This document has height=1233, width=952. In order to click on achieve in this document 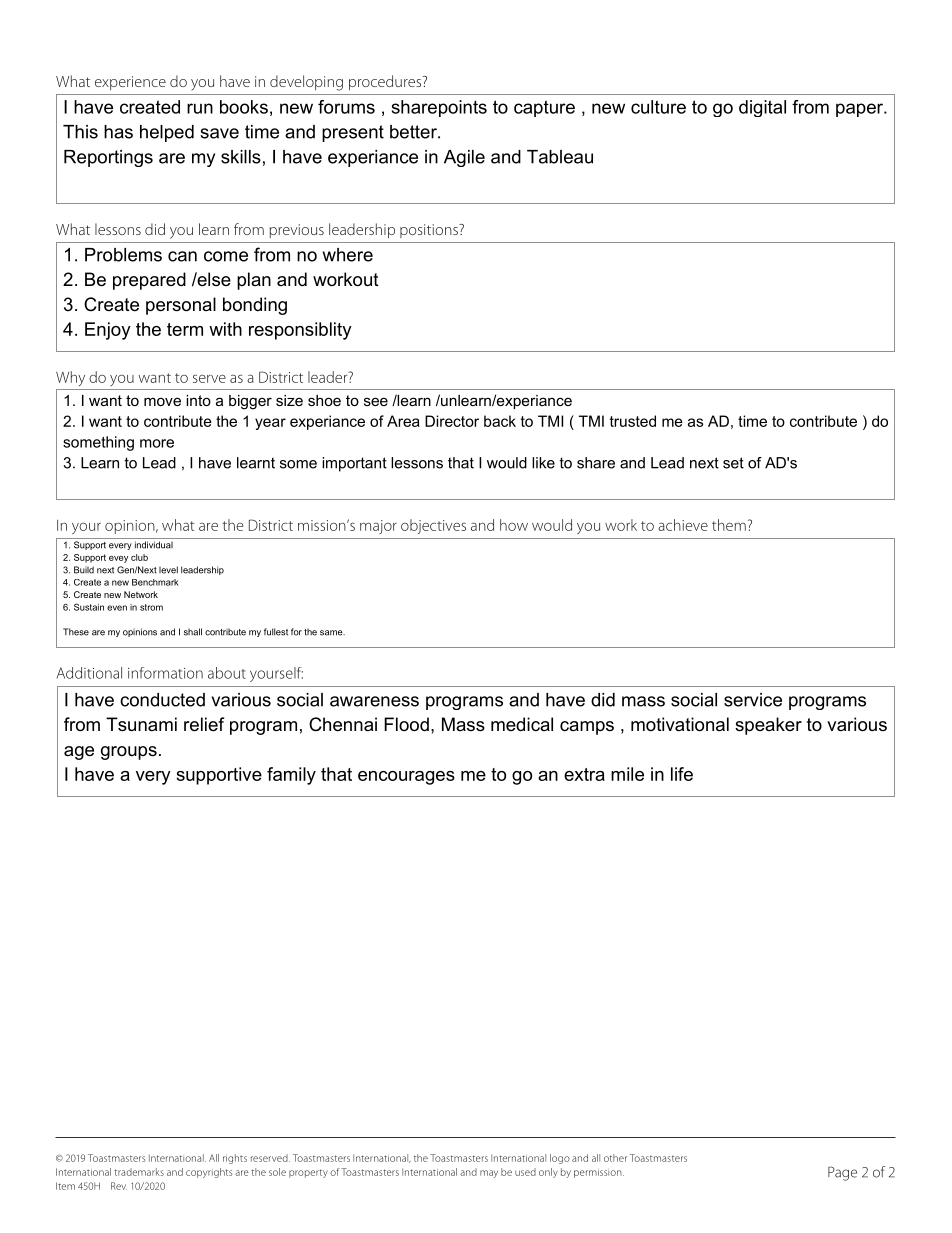, I will do `click(683, 525)`.
